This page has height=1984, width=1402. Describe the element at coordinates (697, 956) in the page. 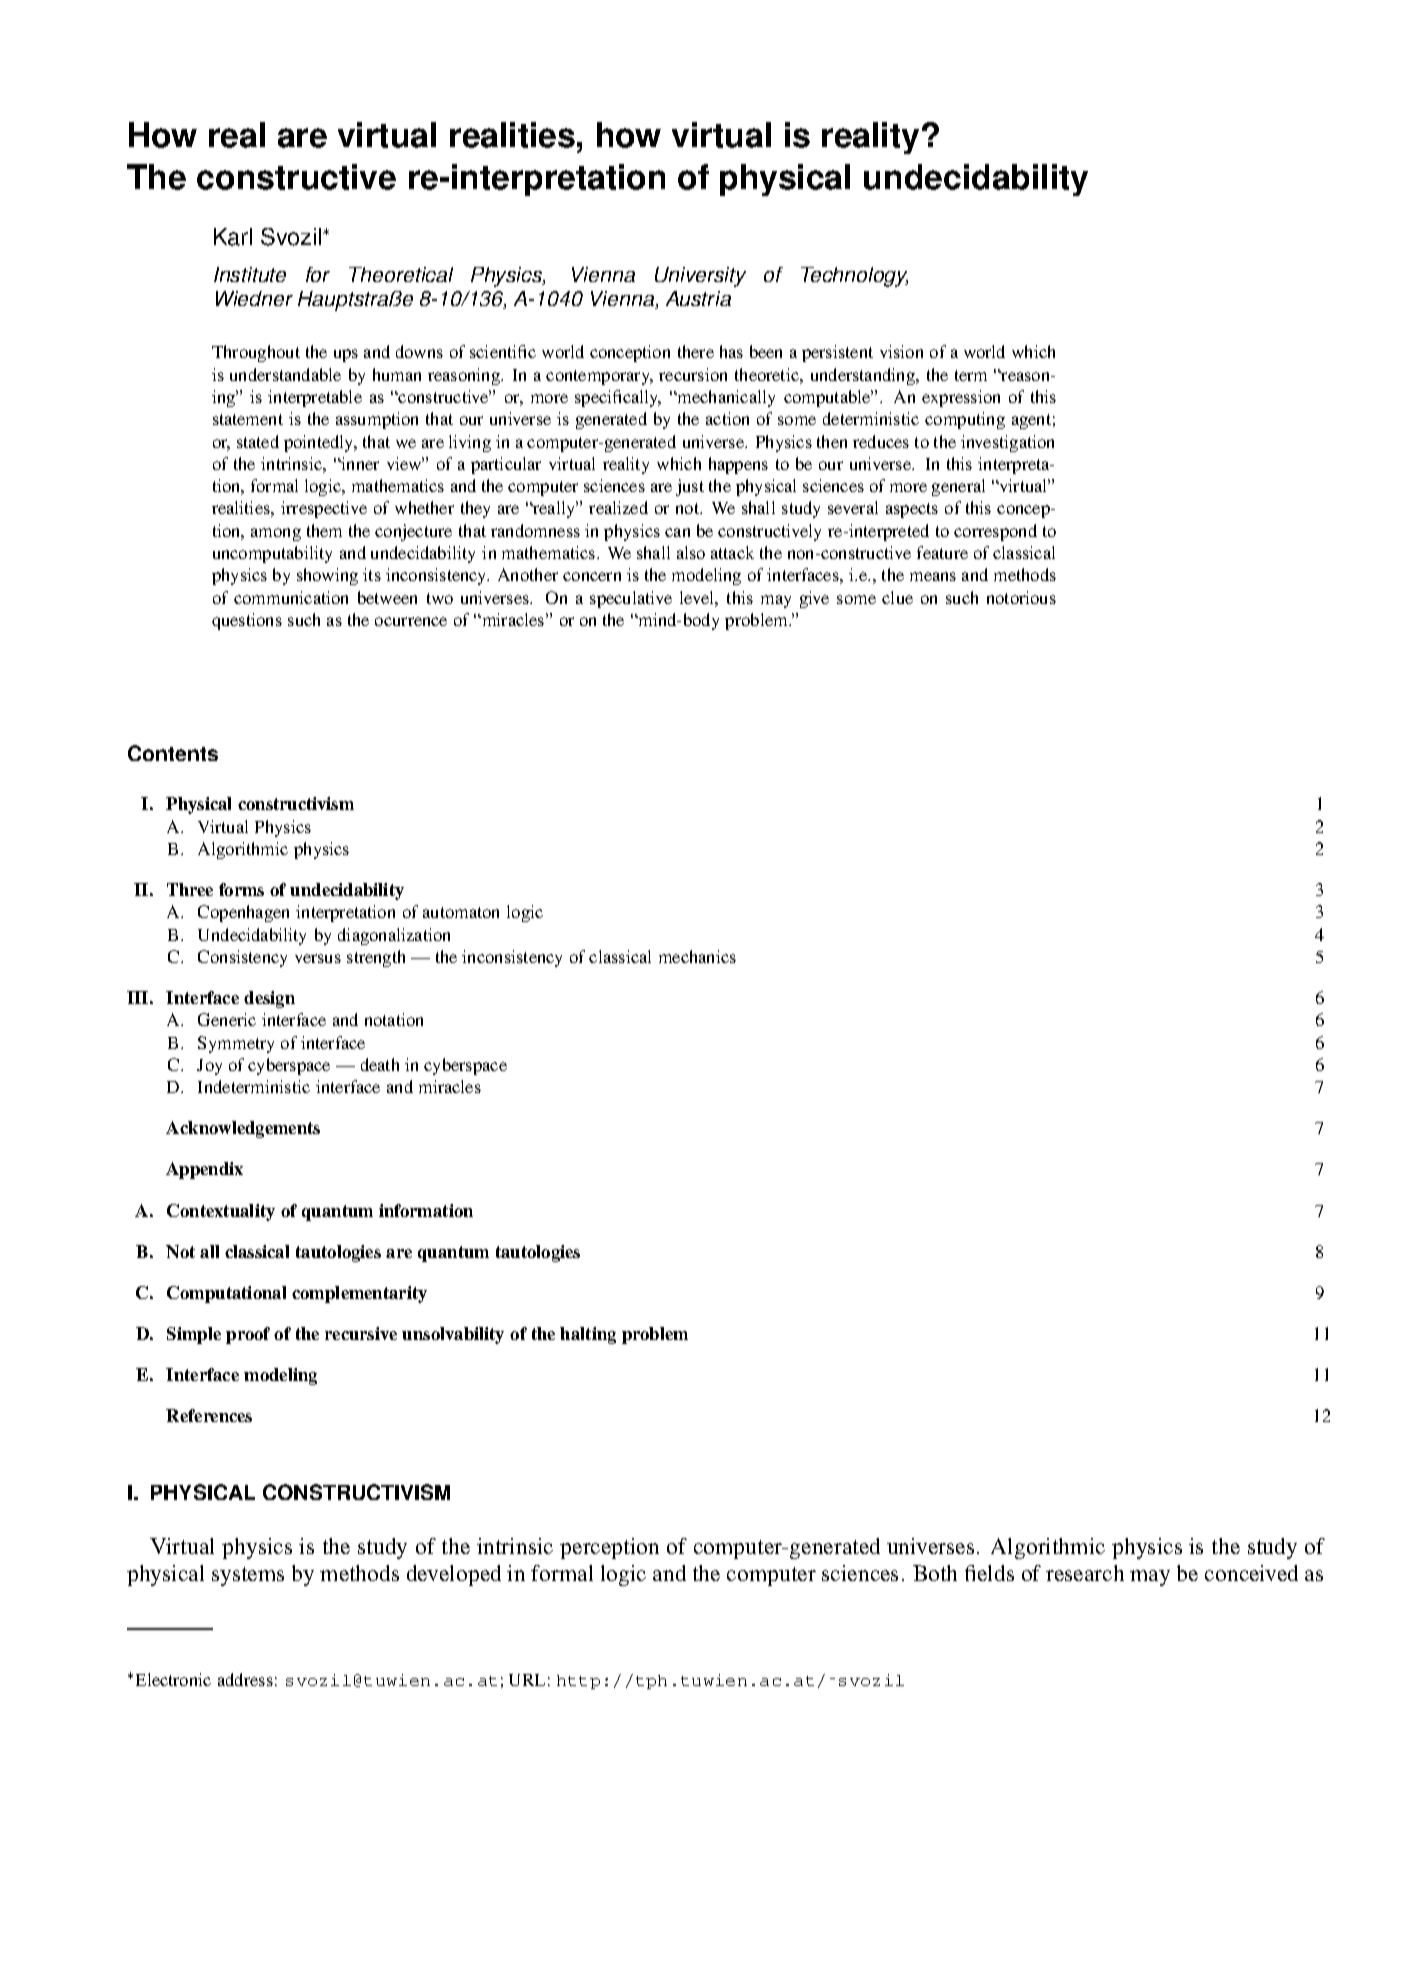

I see `mechanics` at that location.
